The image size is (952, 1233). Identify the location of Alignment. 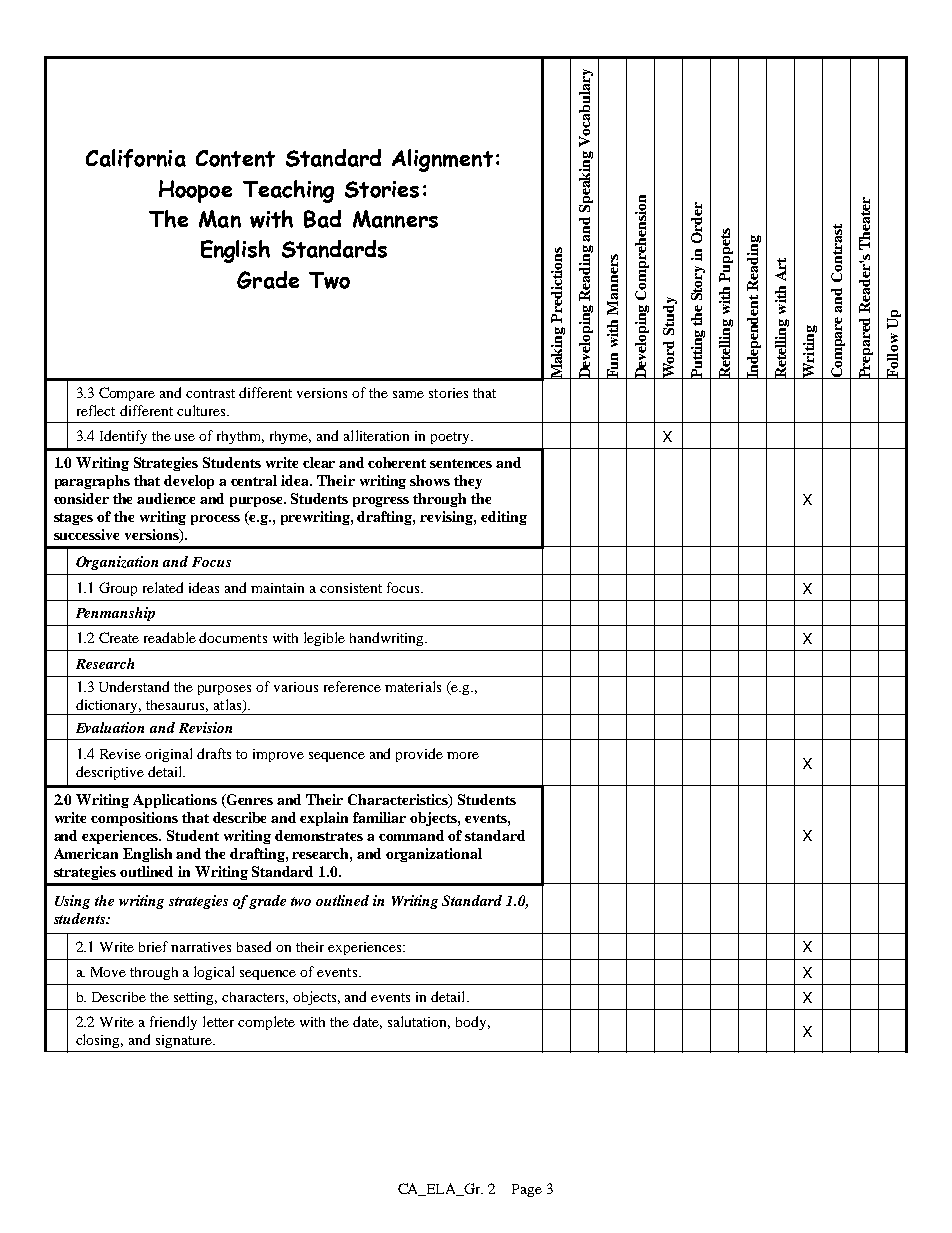
(442, 160).
